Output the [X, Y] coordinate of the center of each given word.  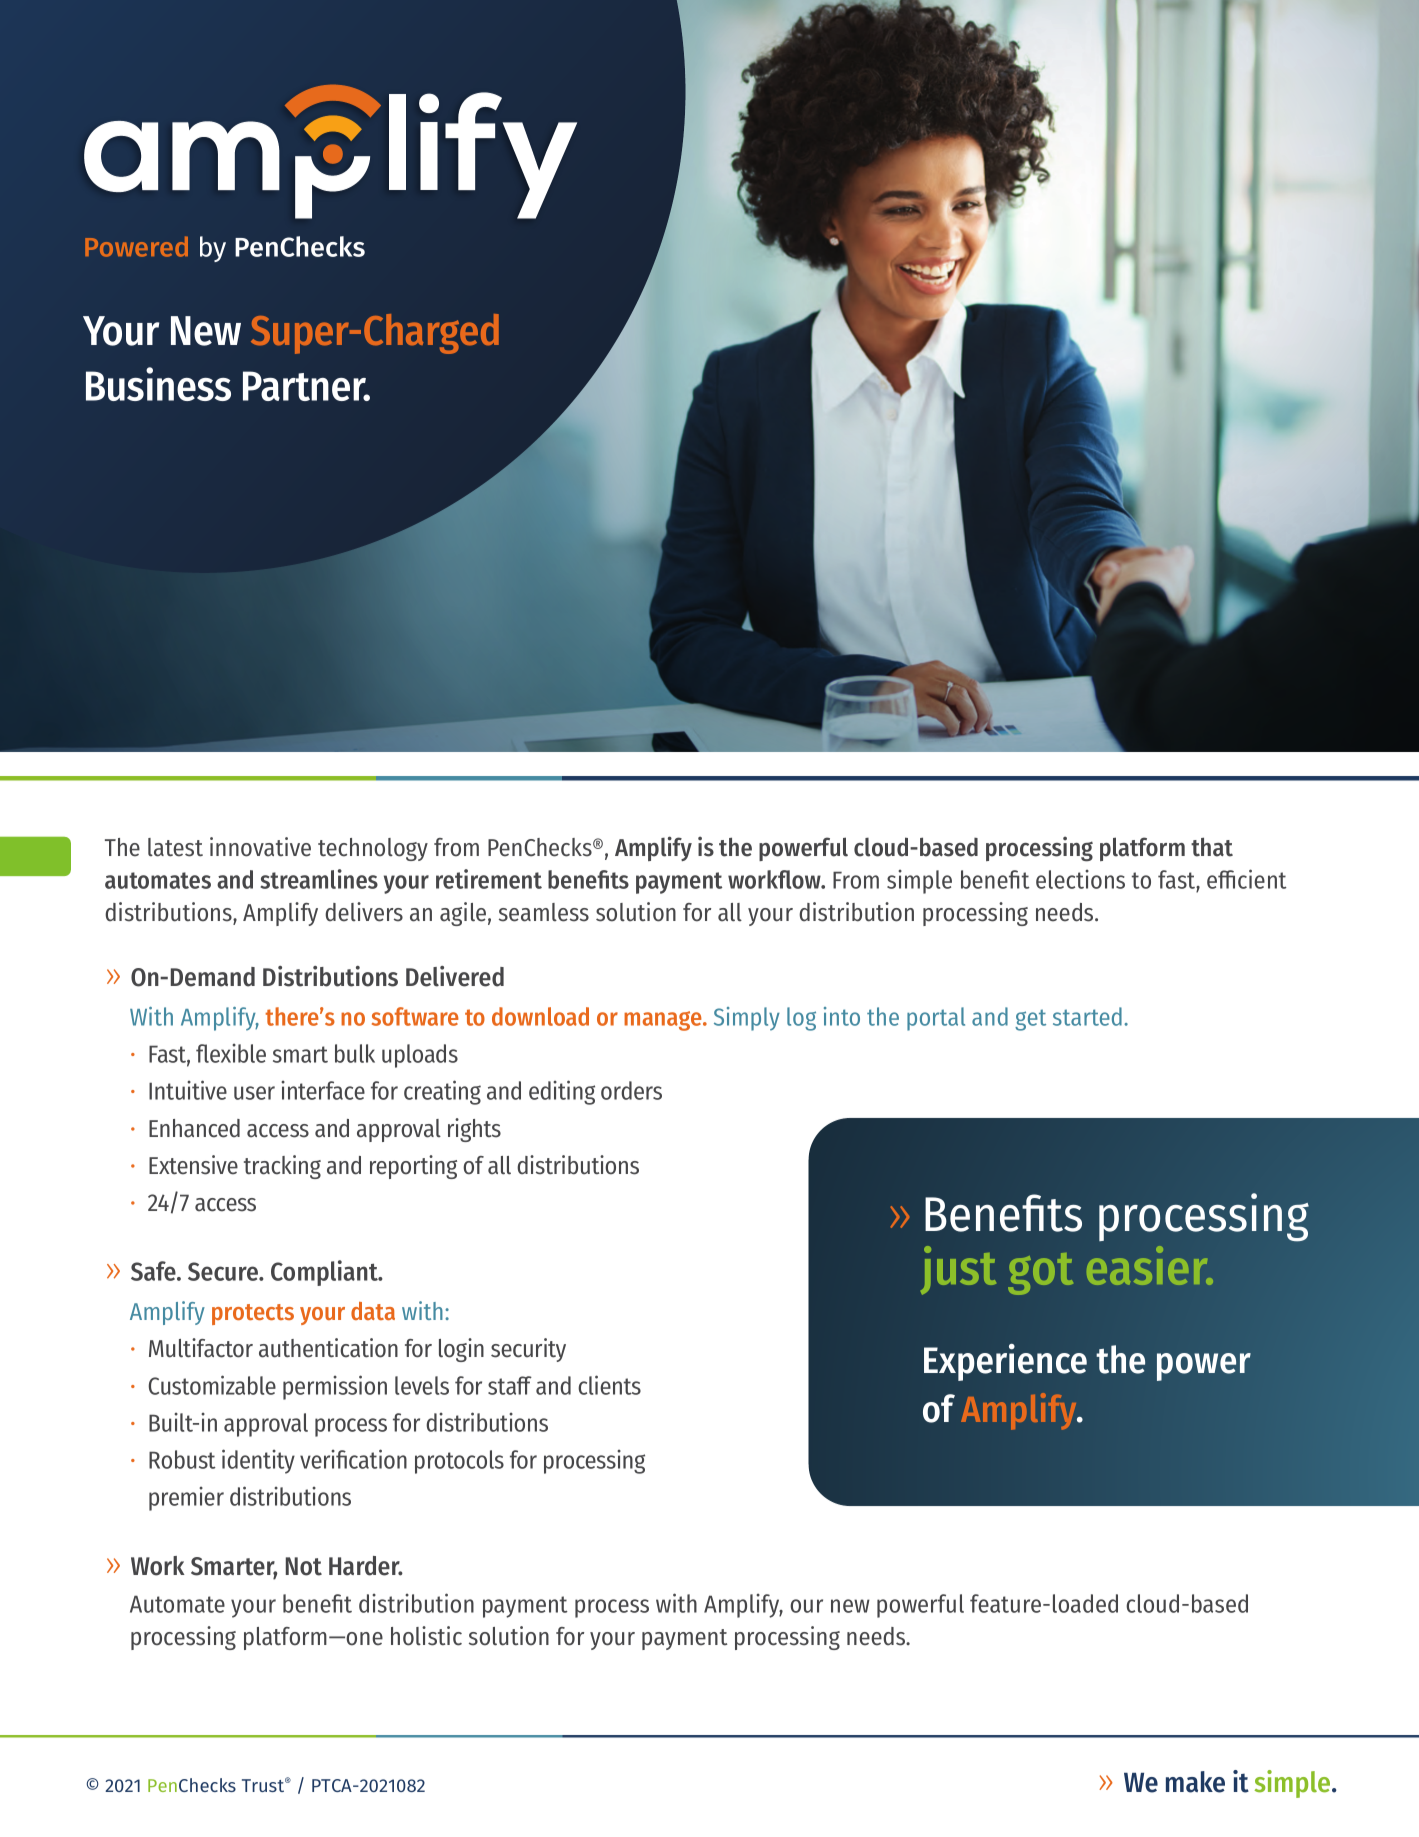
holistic [426, 1636]
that [1212, 847]
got [1040, 1274]
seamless [544, 912]
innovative [260, 847]
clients [609, 1385]
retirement [489, 879]
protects [253, 1314]
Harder [365, 1566]
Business [158, 384]
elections [1080, 879]
